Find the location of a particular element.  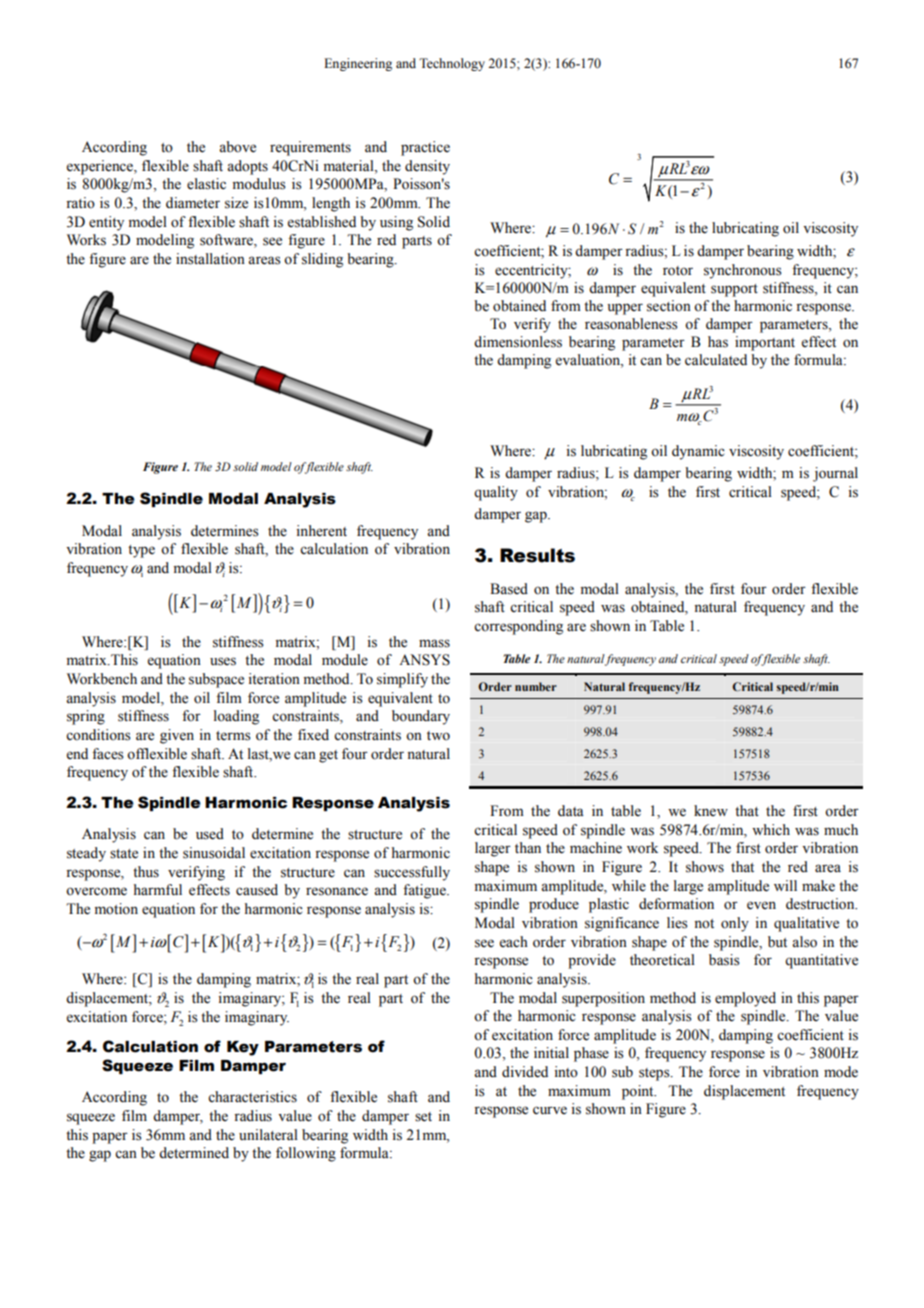

type is located at coordinates (141, 551).
